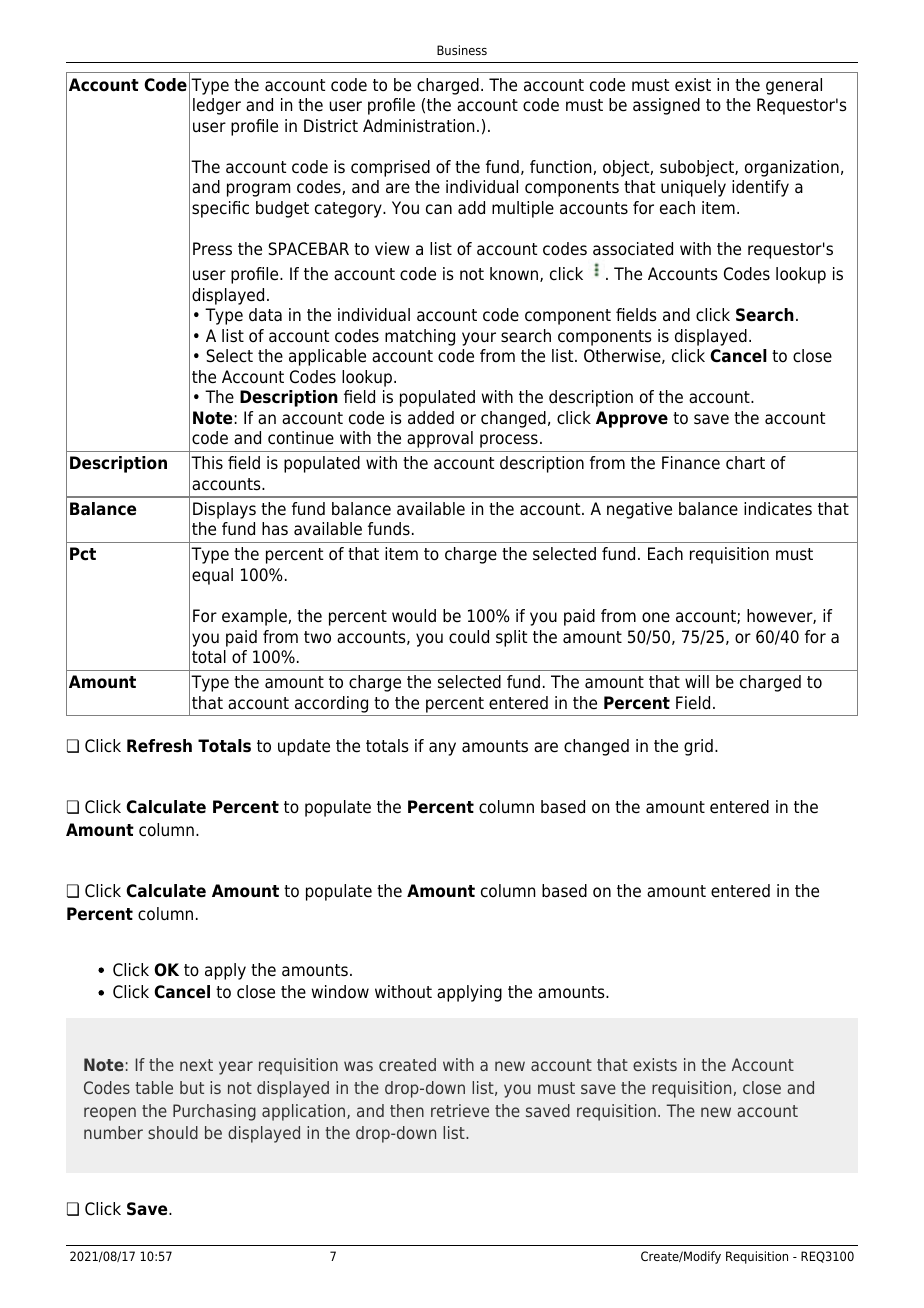 Image resolution: width=924 pixels, height=1308 pixels. Describe the element at coordinates (212, 576) in the document. I see `equal` at that location.
